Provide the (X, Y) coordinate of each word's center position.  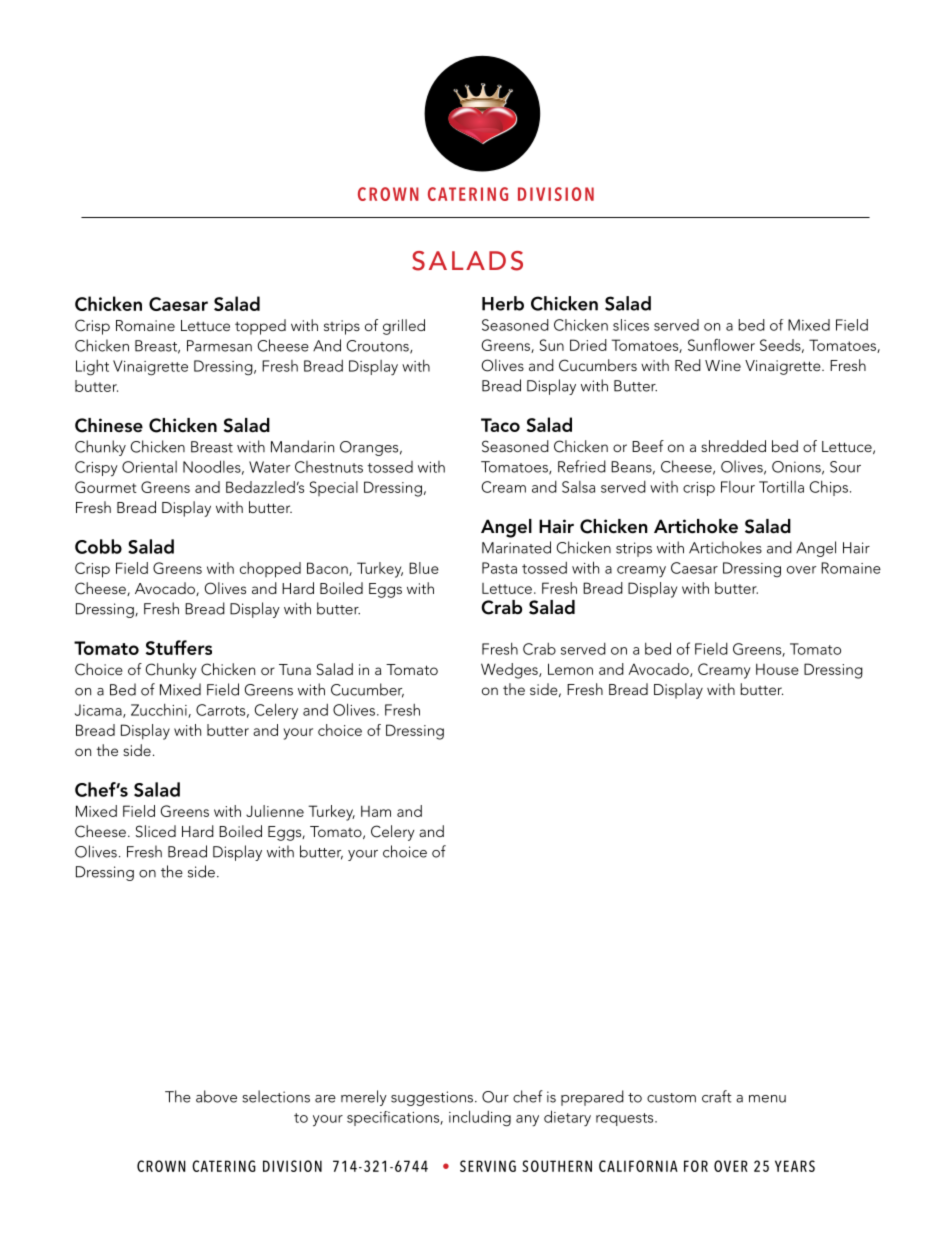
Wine (723, 365)
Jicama (99, 711)
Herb (503, 303)
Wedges (510, 671)
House (777, 669)
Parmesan (219, 346)
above (216, 1096)
